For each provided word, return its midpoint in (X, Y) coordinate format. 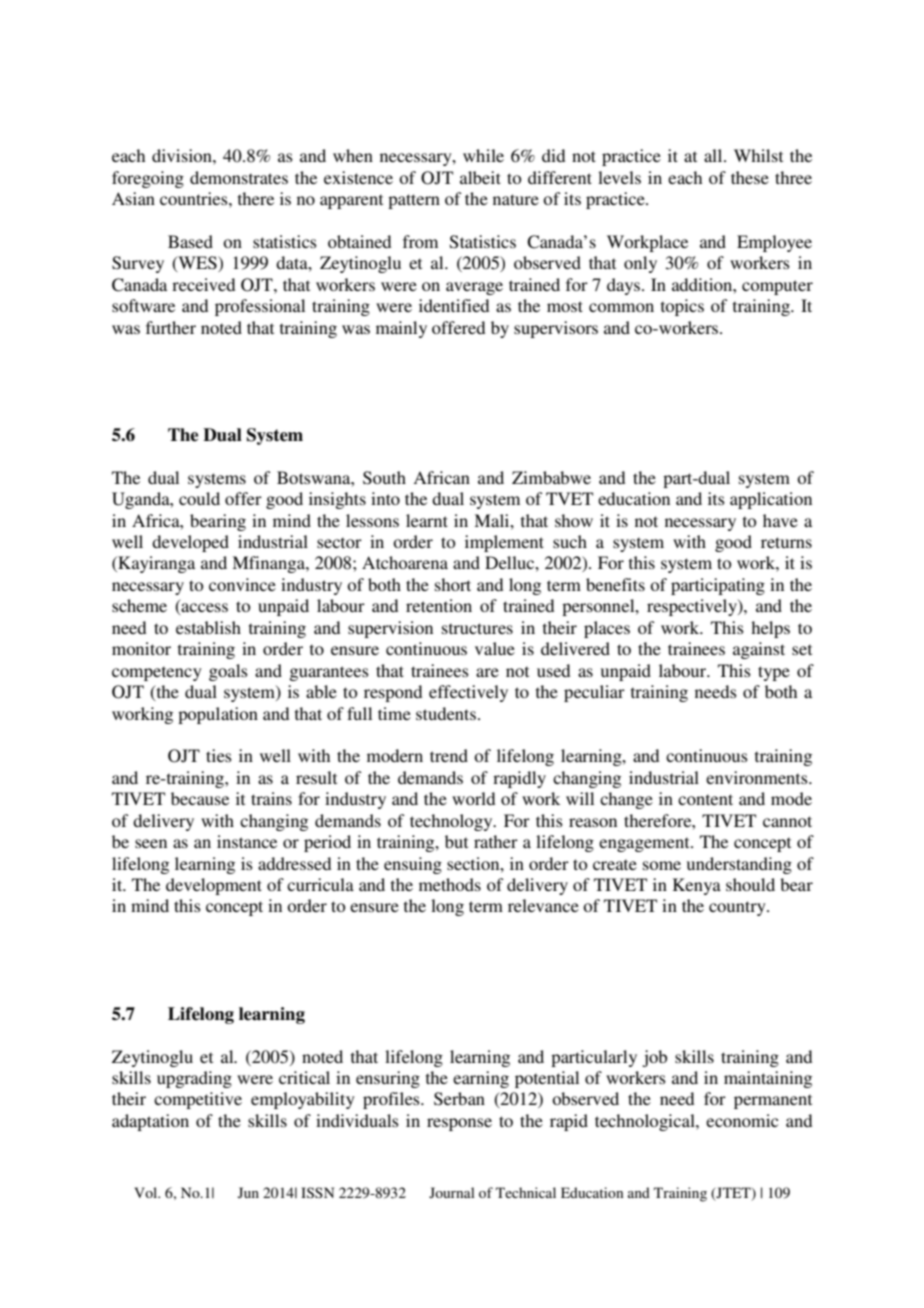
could (199, 498)
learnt (427, 520)
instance (247, 841)
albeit (480, 177)
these (750, 177)
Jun (248, 1192)
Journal (452, 1192)
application (771, 500)
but (456, 841)
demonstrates (239, 177)
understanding (739, 865)
